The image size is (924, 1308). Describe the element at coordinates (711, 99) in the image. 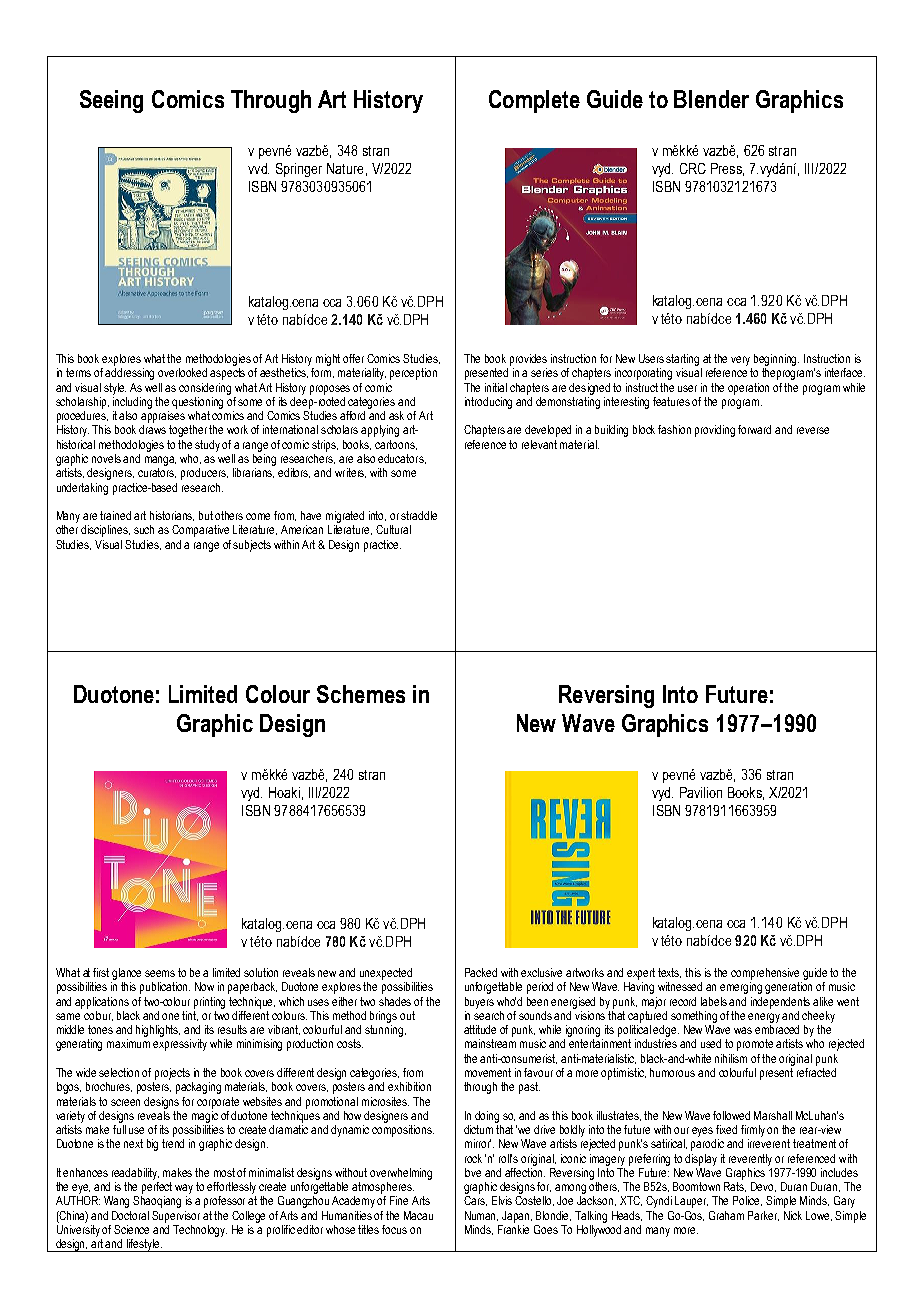

I see `Blender` at that location.
